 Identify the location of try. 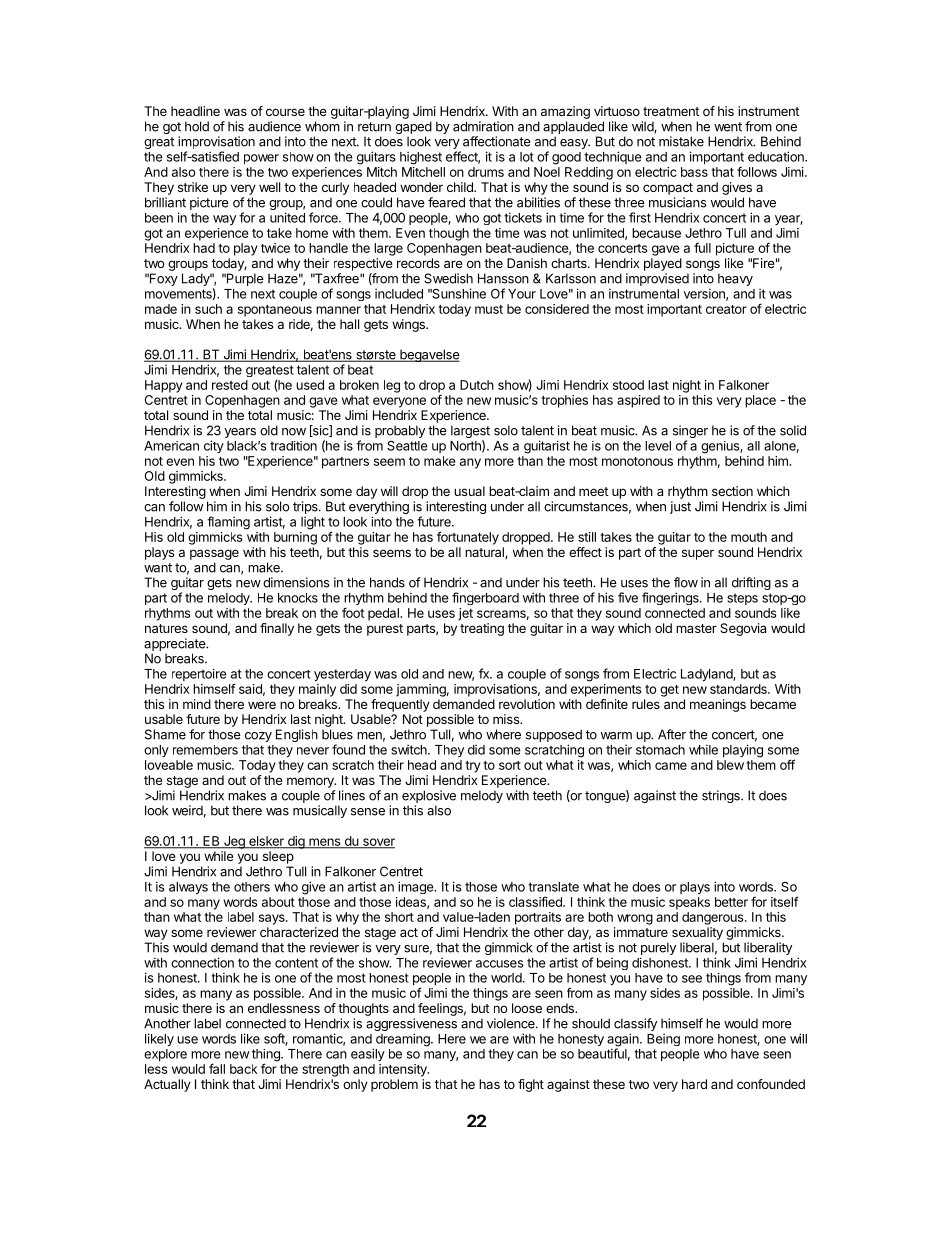
(473, 767).
